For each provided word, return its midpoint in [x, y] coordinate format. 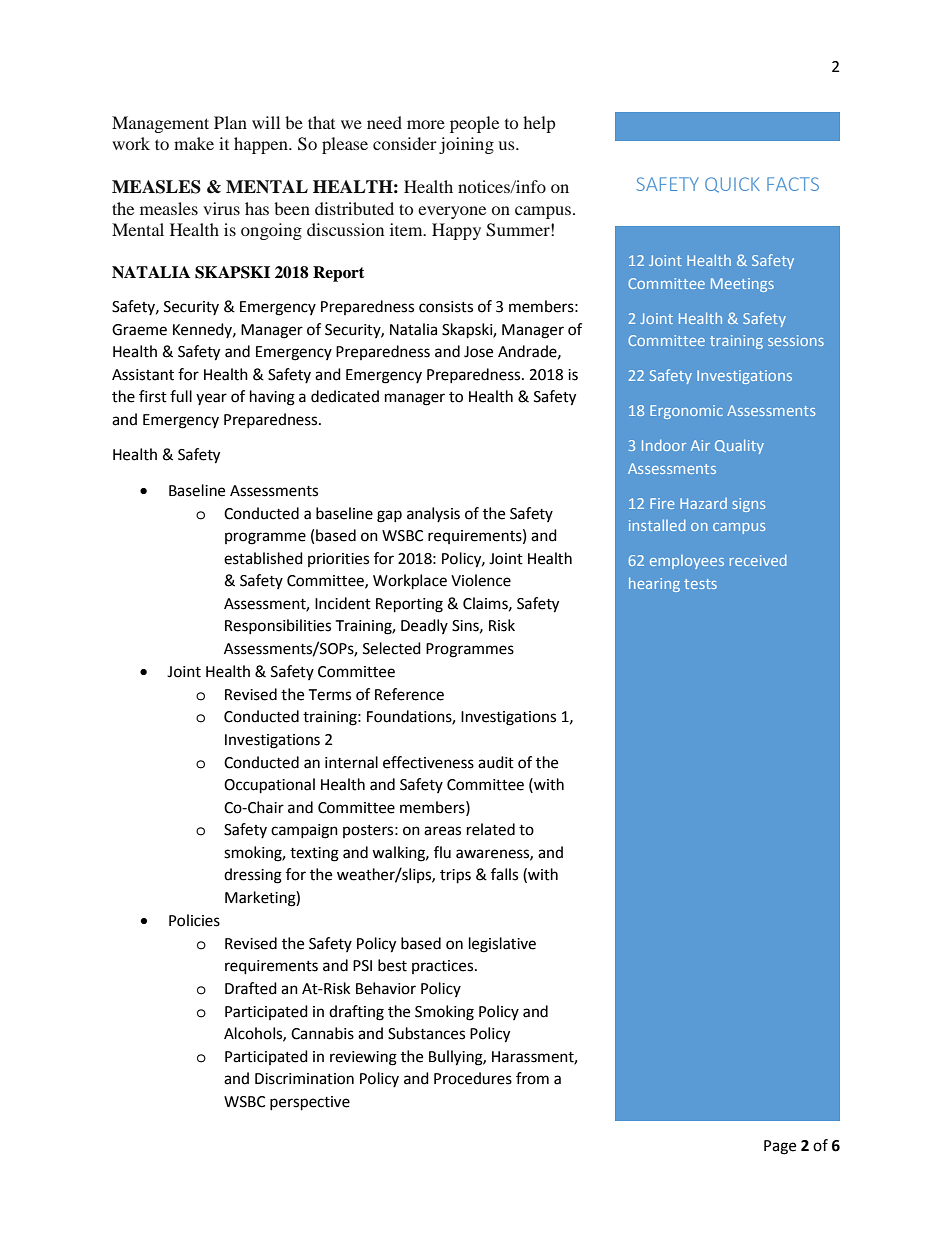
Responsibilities [278, 626]
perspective [310, 1103]
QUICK [732, 185]
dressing [253, 876]
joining [466, 145]
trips [455, 876]
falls [504, 874]
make [194, 143]
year [211, 399]
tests [700, 584]
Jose [478, 352]
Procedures [473, 1078]
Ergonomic [686, 412]
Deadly [424, 626]
